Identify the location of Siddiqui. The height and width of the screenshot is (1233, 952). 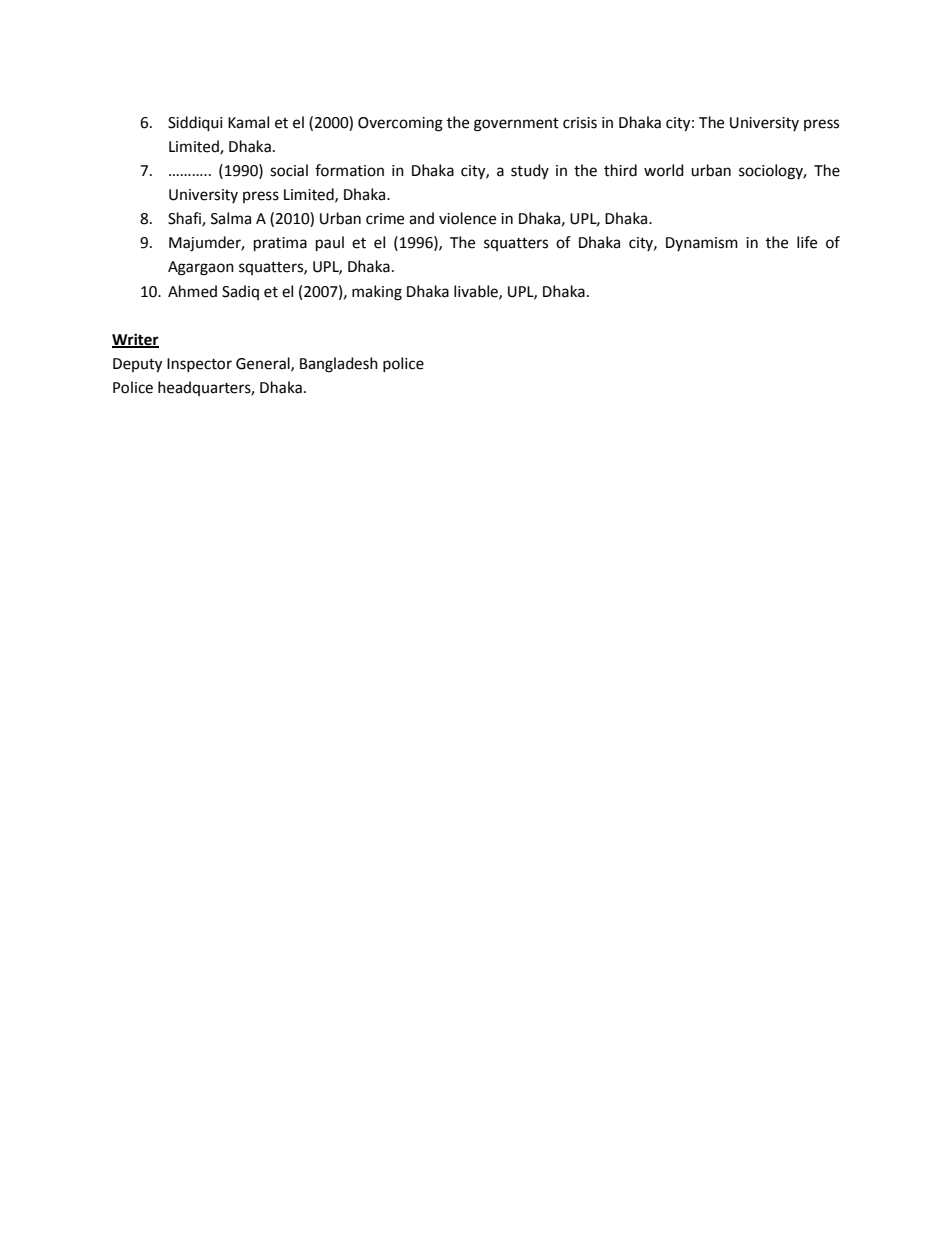
(195, 124).
